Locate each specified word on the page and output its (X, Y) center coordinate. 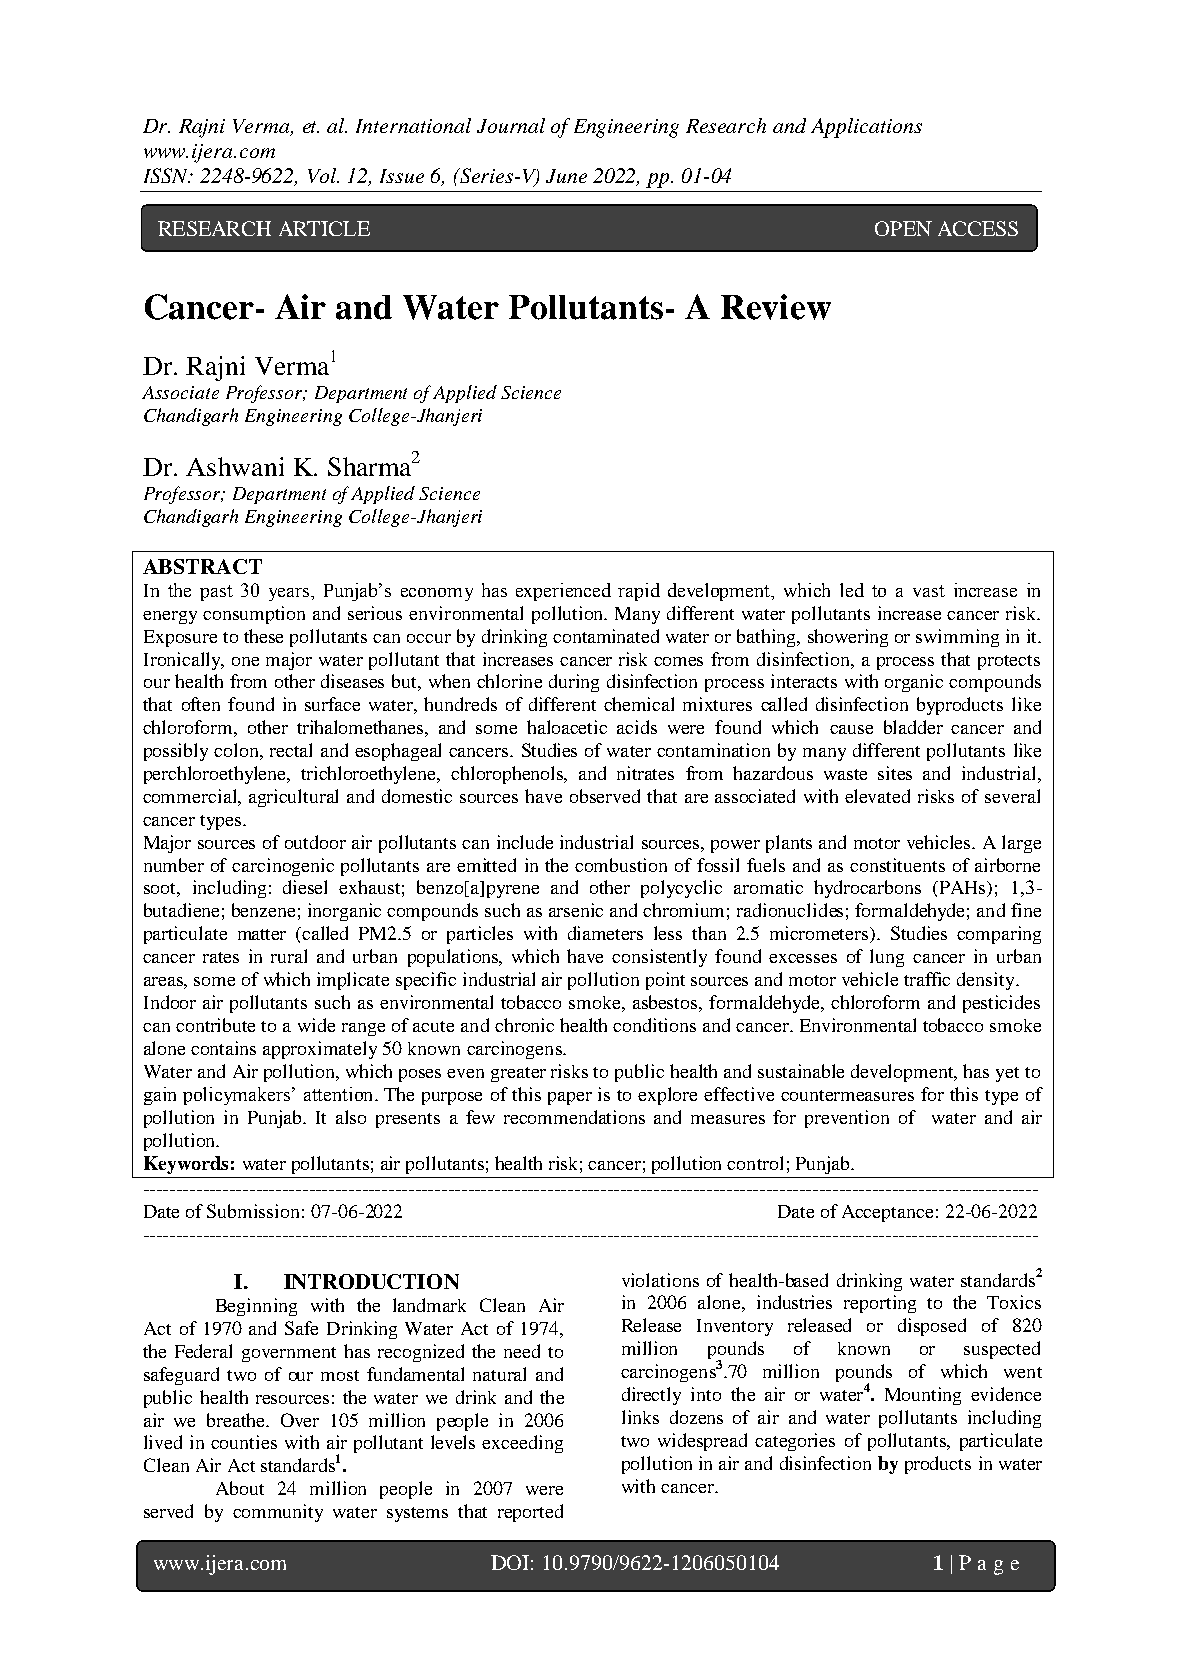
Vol (323, 175)
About (240, 1488)
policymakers (238, 1096)
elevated (877, 796)
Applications (866, 128)
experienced (563, 592)
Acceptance (887, 1213)
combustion (621, 865)
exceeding (522, 1444)
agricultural (293, 798)
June (566, 176)
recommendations (574, 1117)
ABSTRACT (202, 566)
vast (929, 591)
